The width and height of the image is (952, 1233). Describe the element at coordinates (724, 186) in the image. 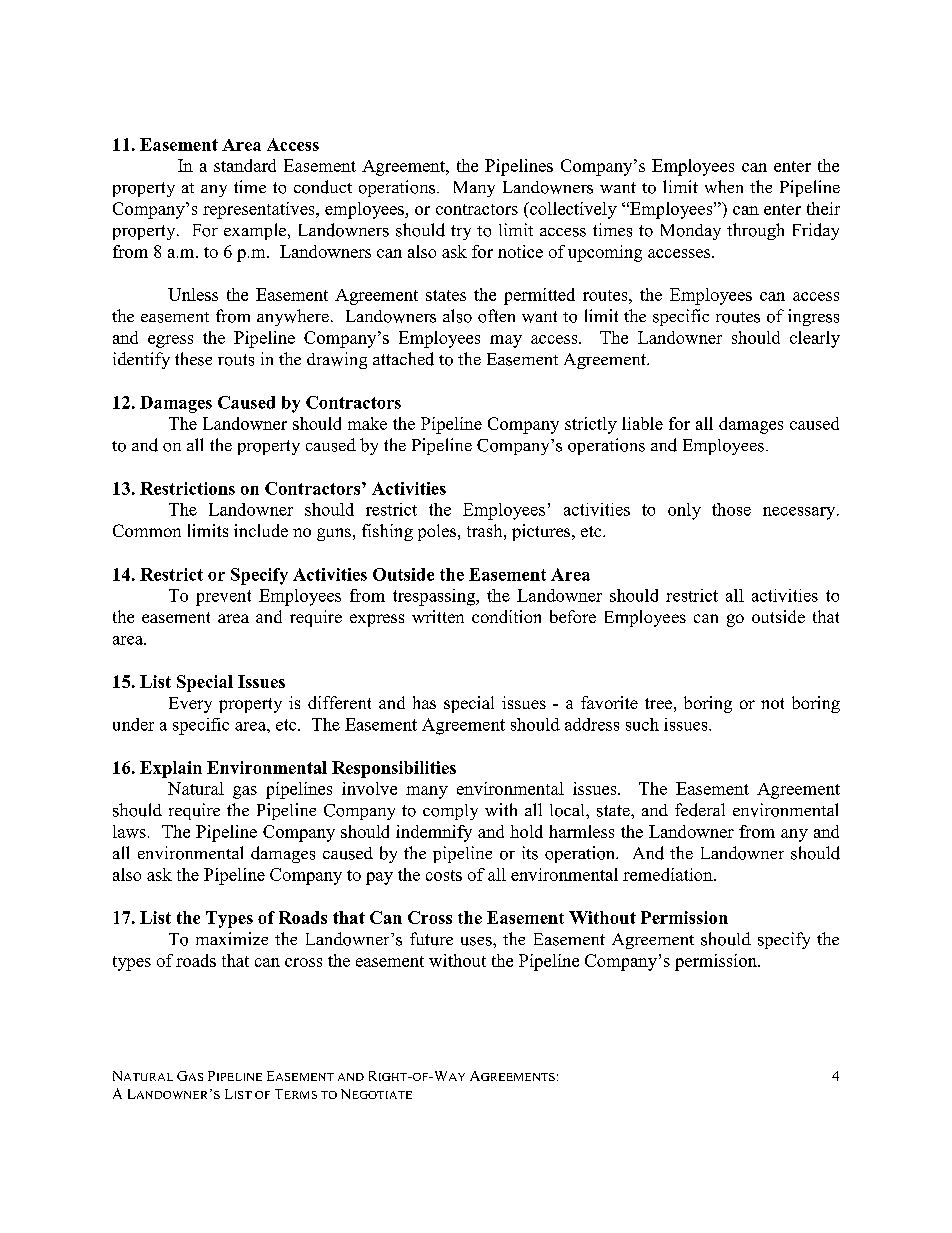

I see `when` at that location.
